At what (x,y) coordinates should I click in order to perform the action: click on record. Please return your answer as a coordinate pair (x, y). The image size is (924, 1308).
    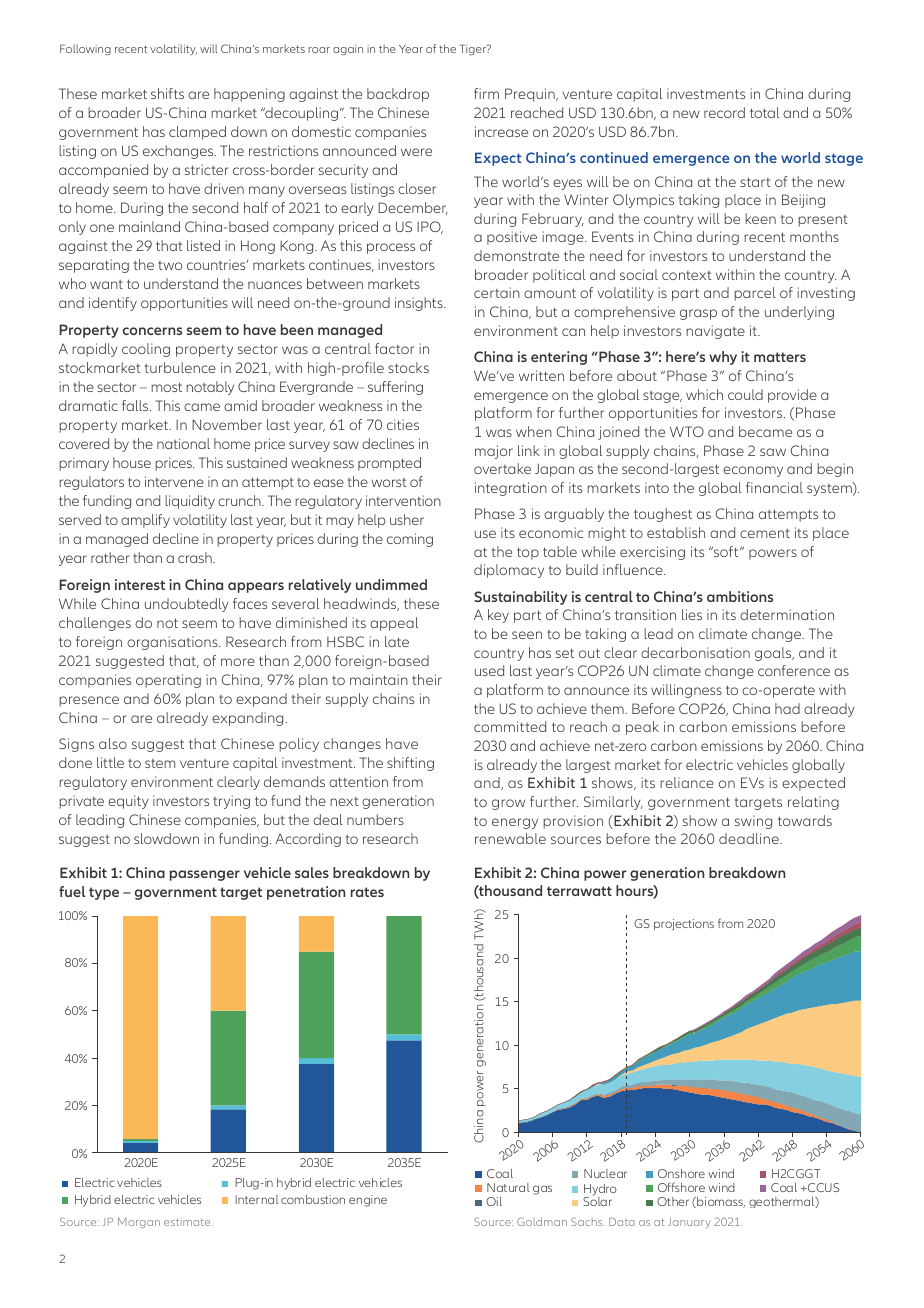
    Looking at the image, I should click on (724, 112).
